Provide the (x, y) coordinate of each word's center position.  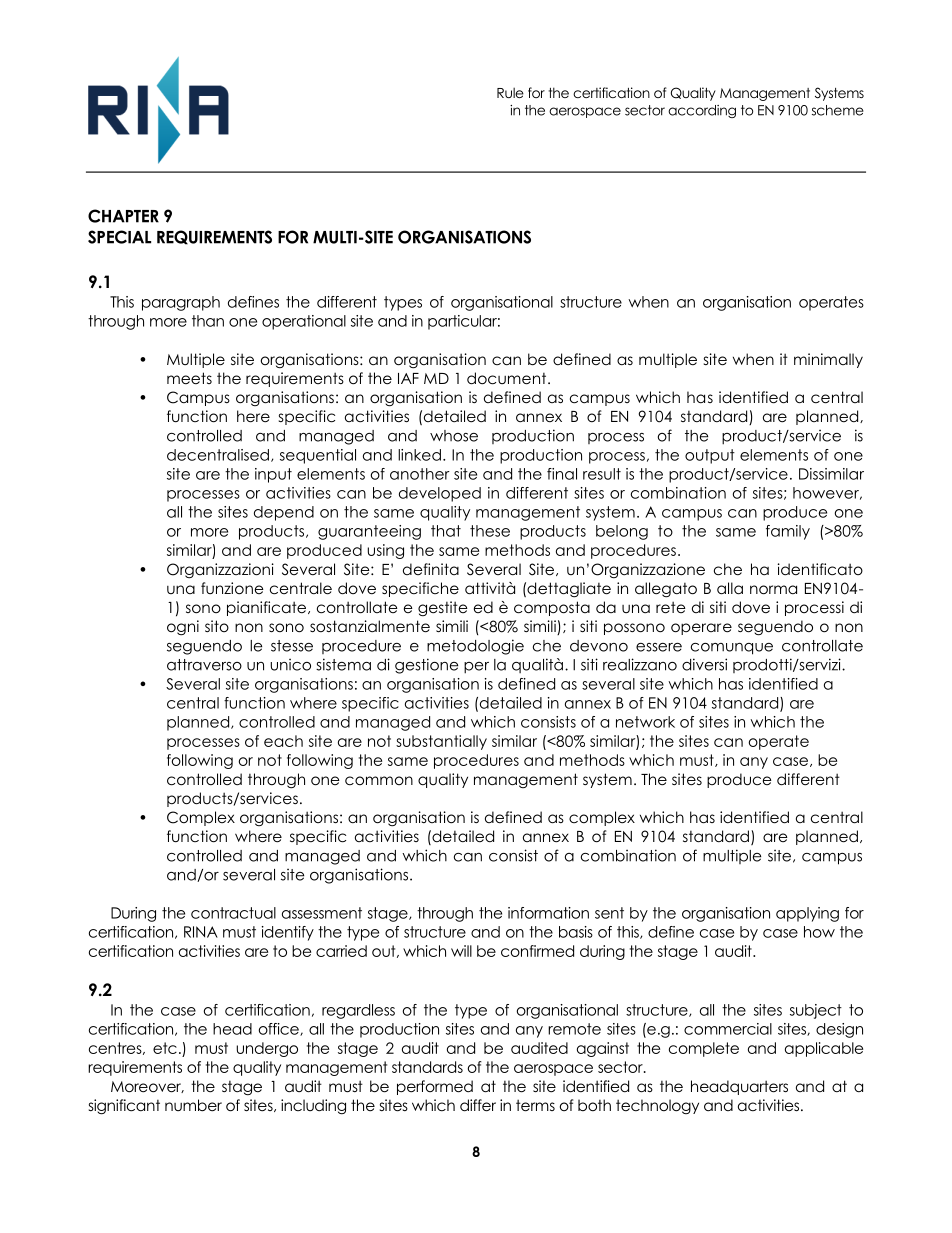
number (193, 1105)
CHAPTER (123, 216)
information (548, 913)
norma (773, 590)
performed (435, 1087)
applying (807, 914)
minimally (828, 360)
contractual (233, 913)
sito (217, 626)
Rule (510, 92)
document (508, 378)
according (702, 111)
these (490, 531)
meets (189, 378)
